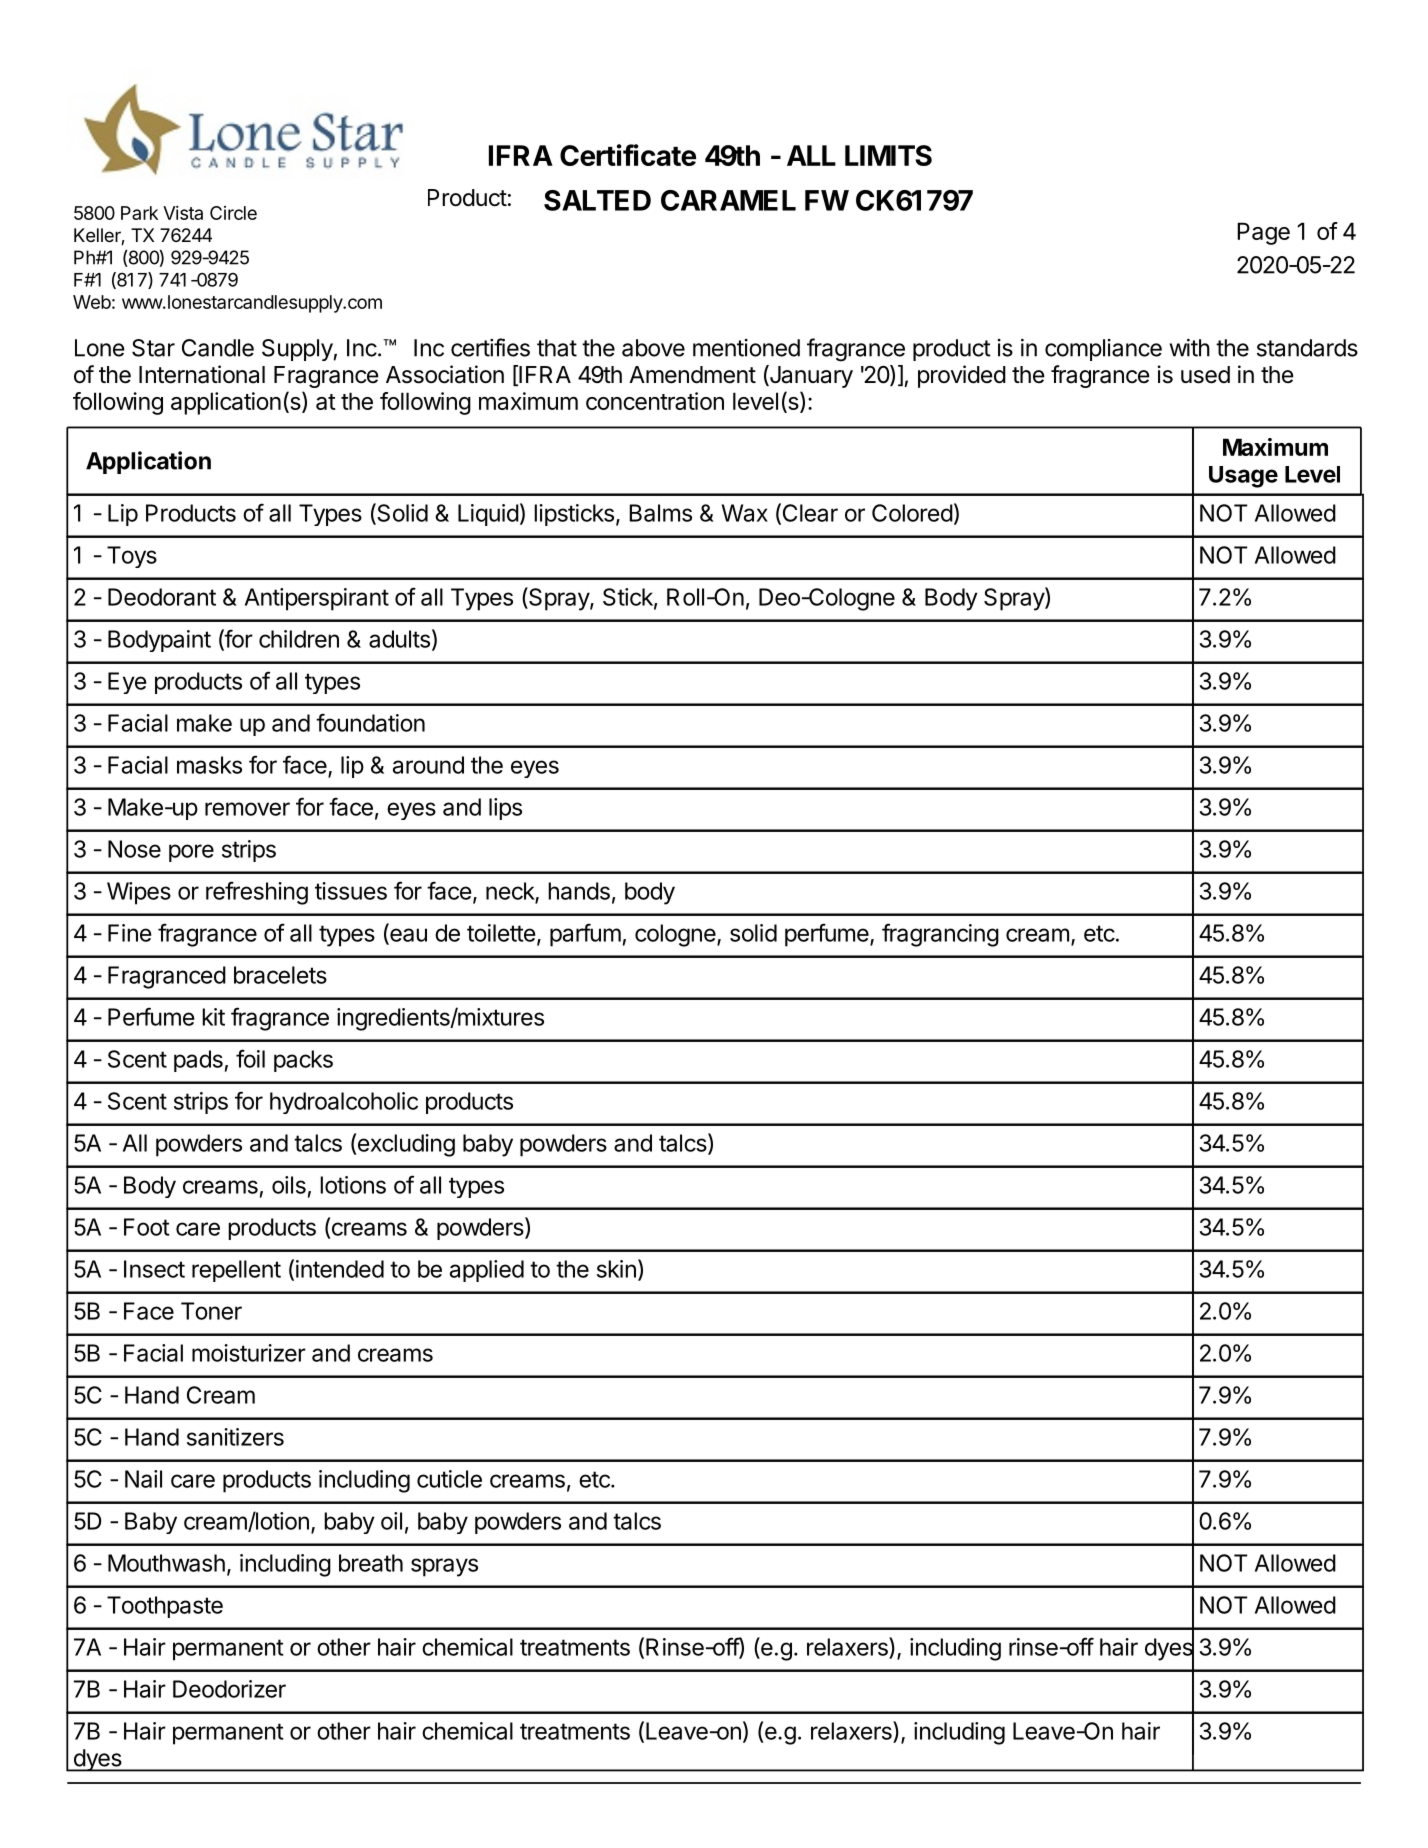 Image resolution: width=1428 pixels, height=1848 pixels. I want to click on Balms, so click(660, 513).
